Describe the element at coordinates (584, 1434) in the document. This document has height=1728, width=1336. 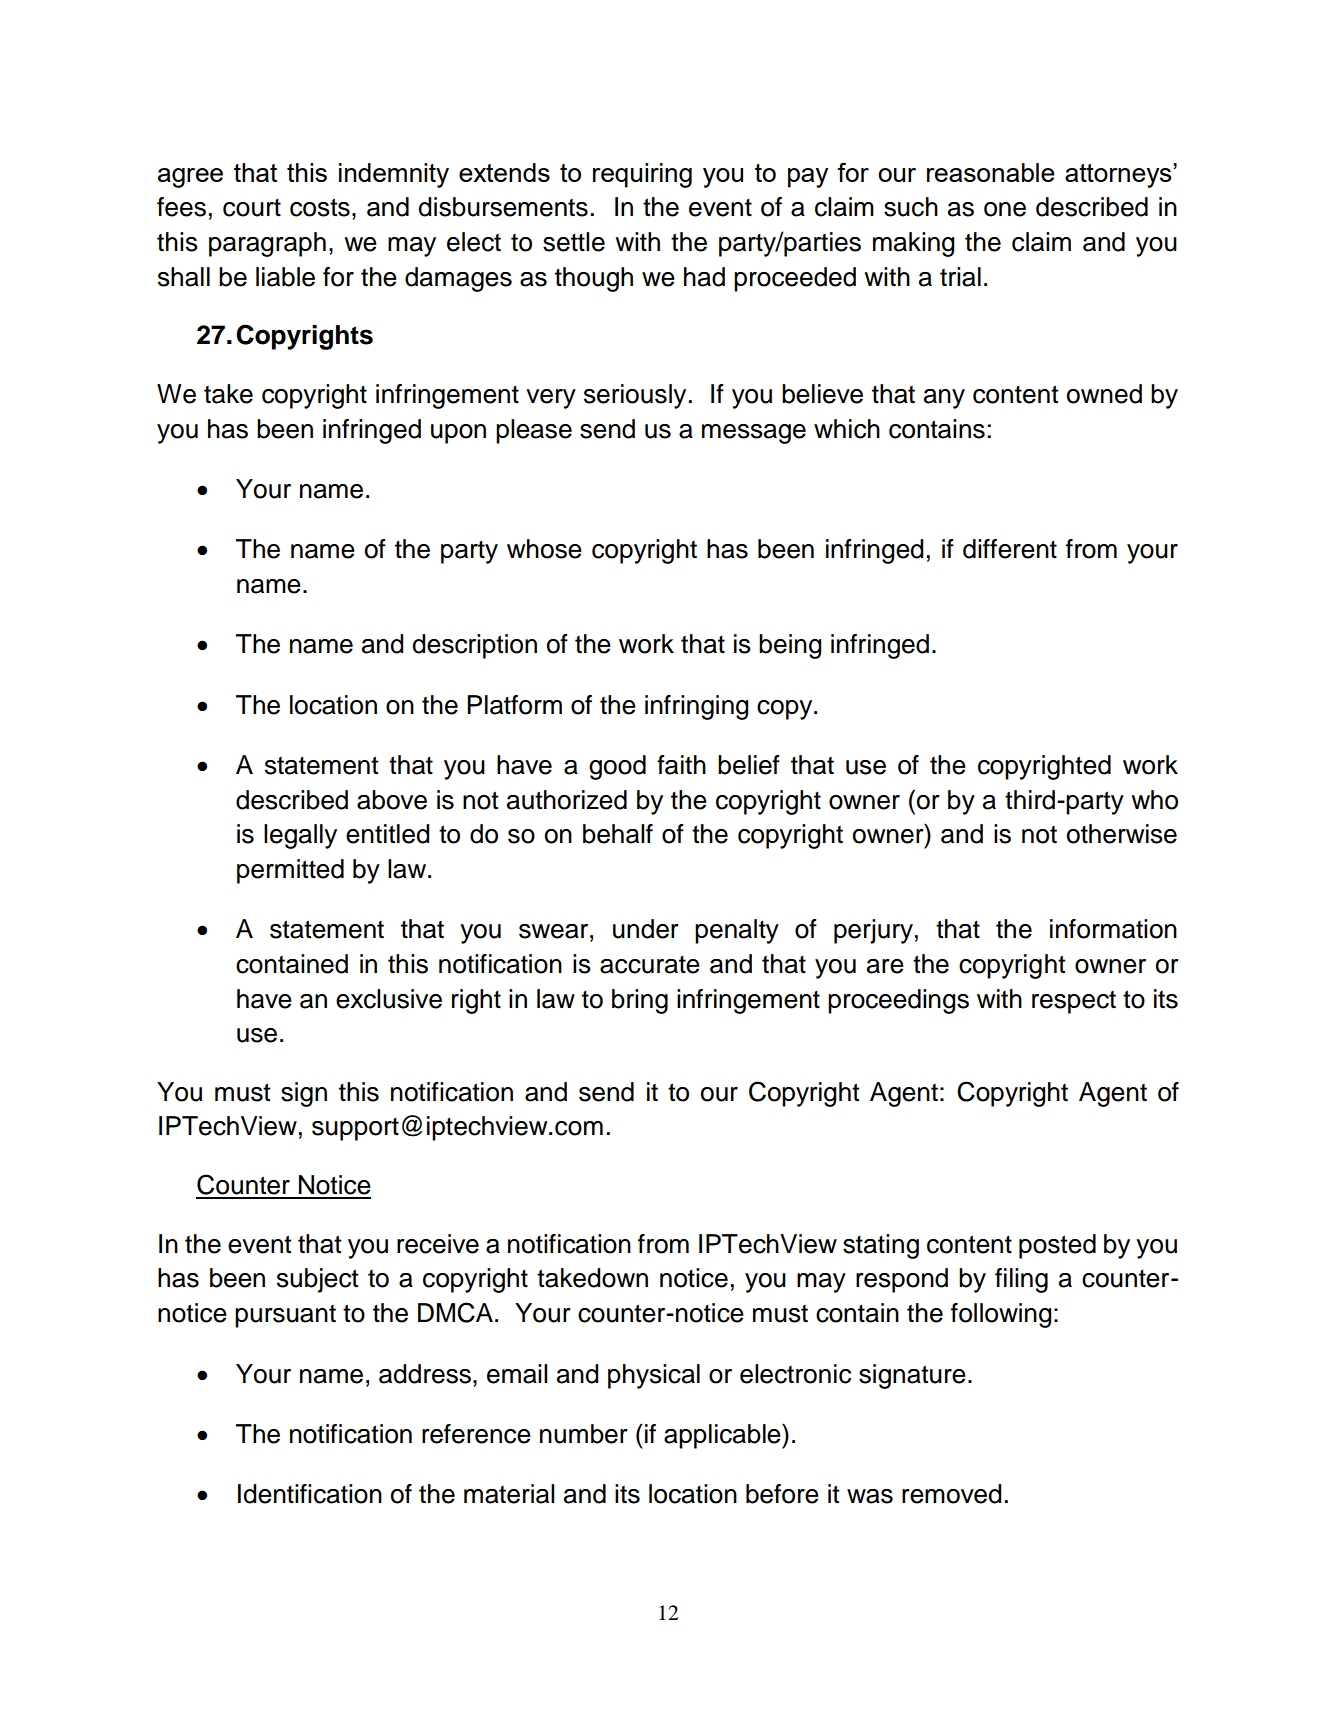
I see `number` at that location.
